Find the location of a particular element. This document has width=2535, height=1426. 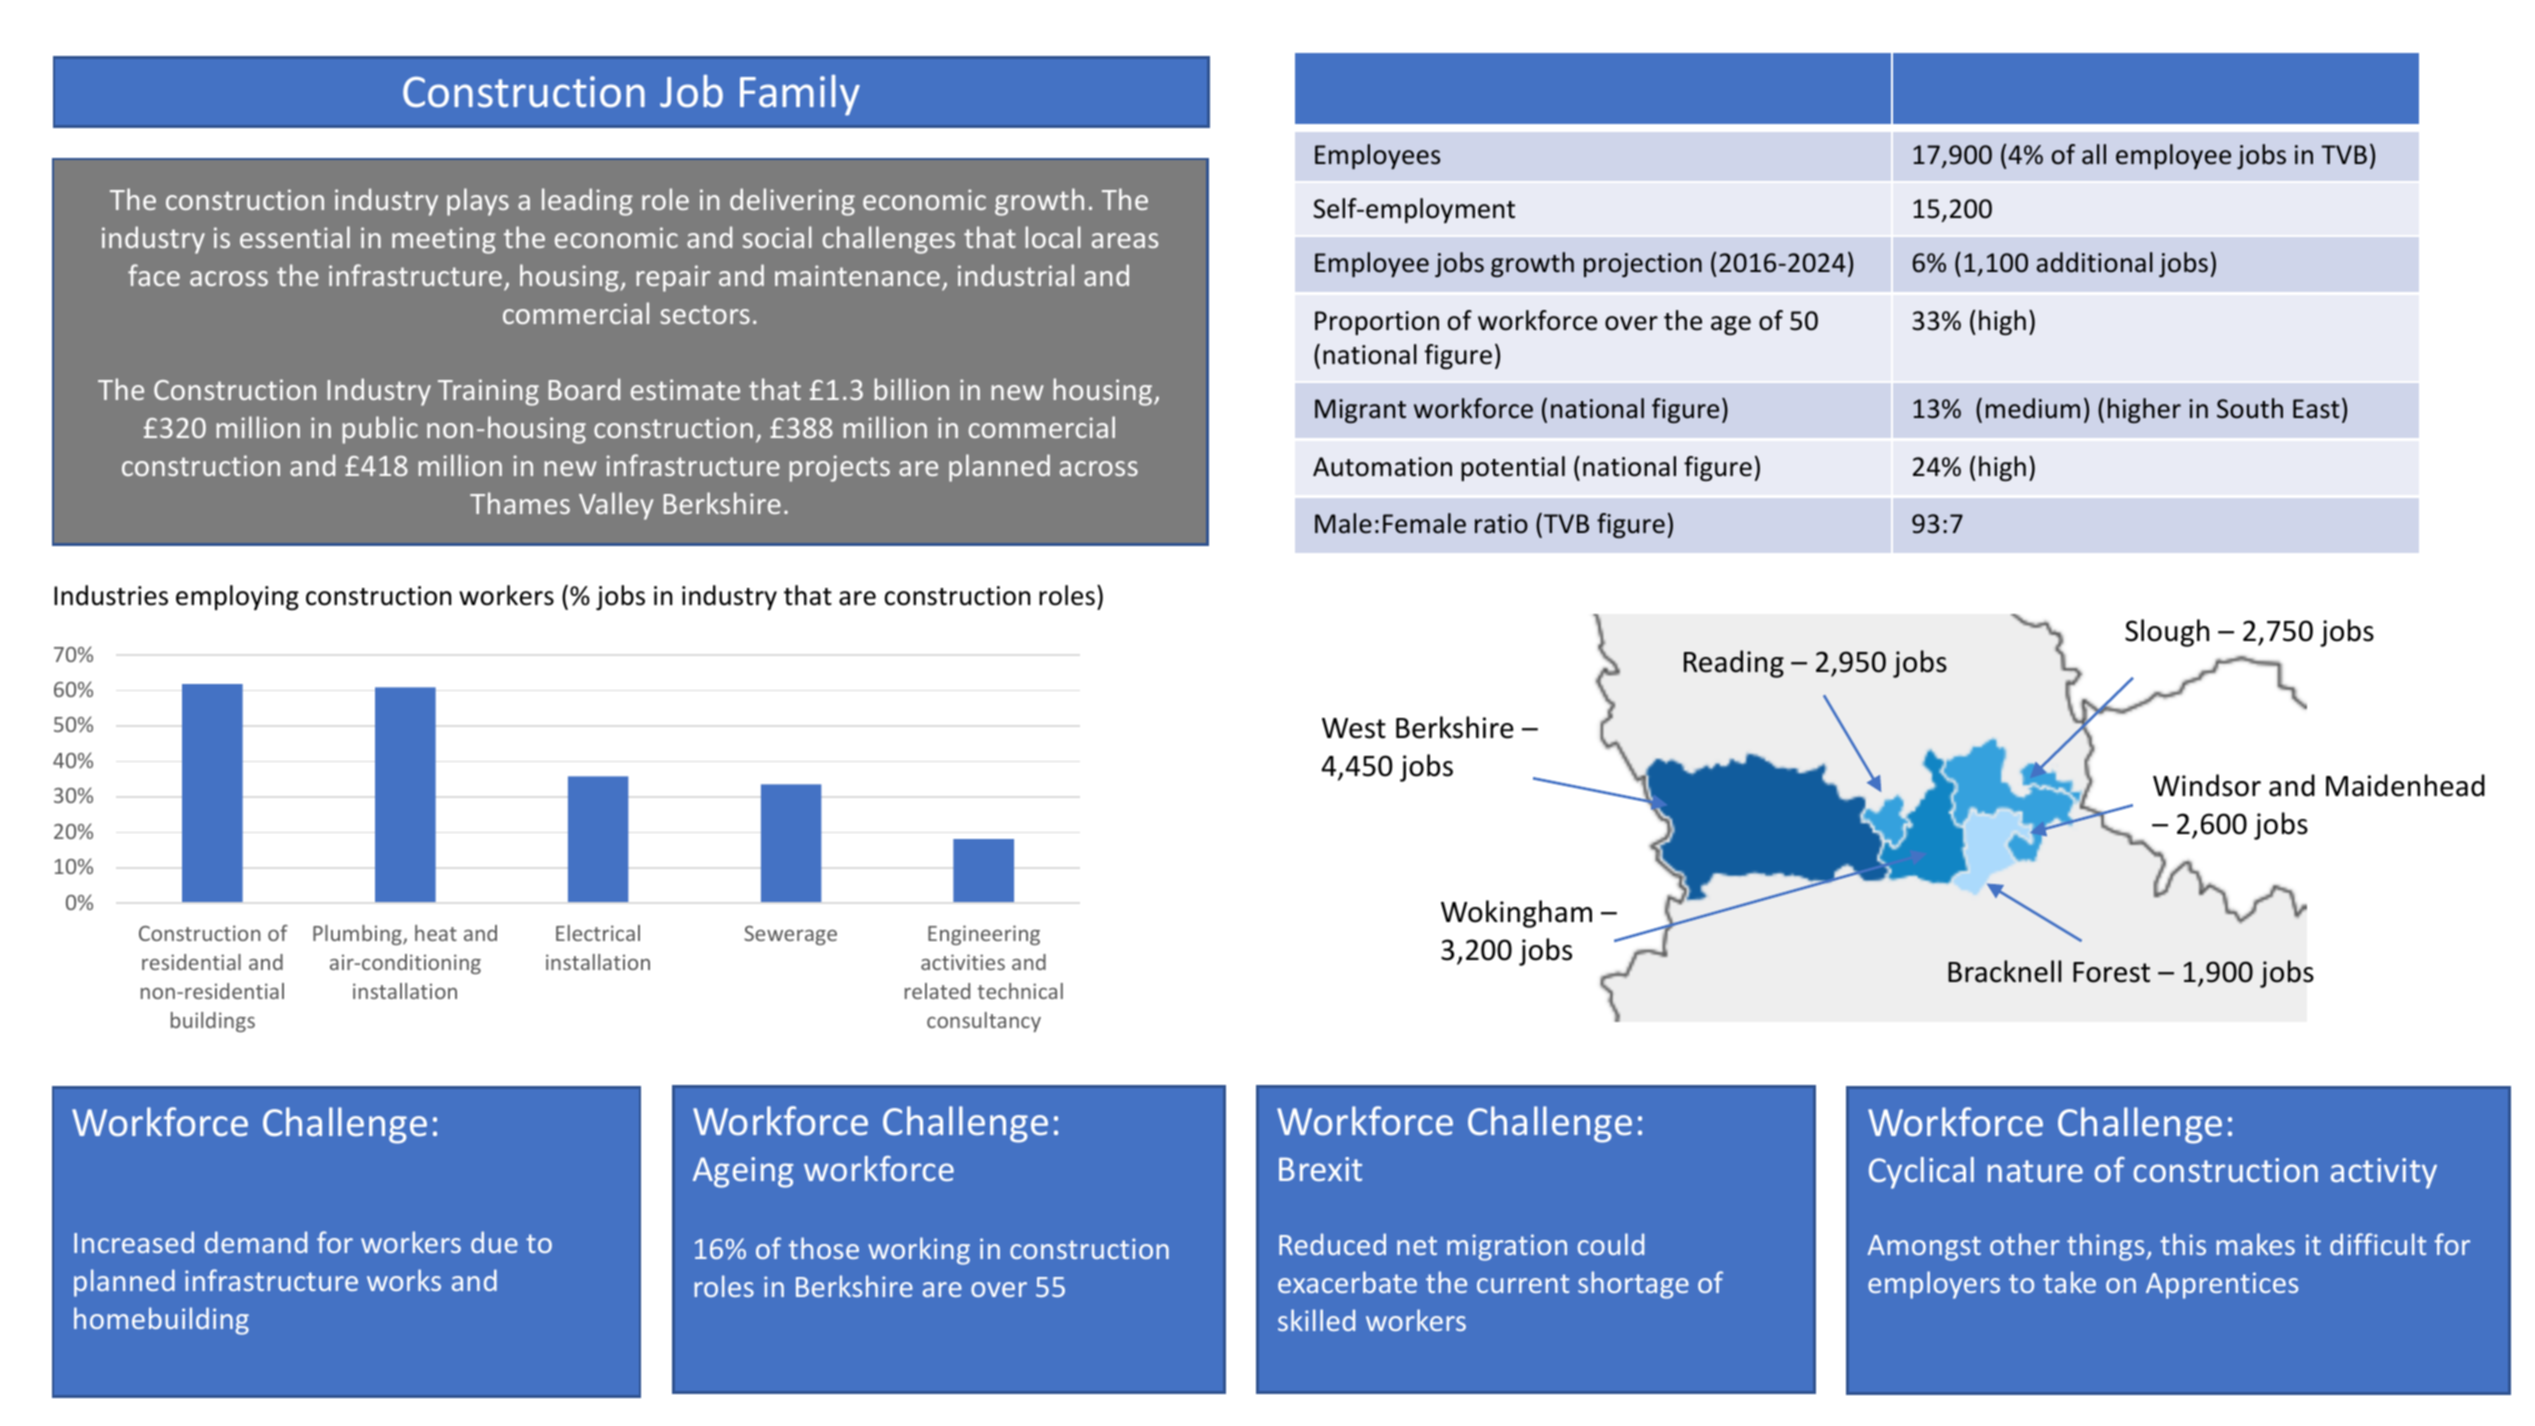

Migrant is located at coordinates (1360, 411).
